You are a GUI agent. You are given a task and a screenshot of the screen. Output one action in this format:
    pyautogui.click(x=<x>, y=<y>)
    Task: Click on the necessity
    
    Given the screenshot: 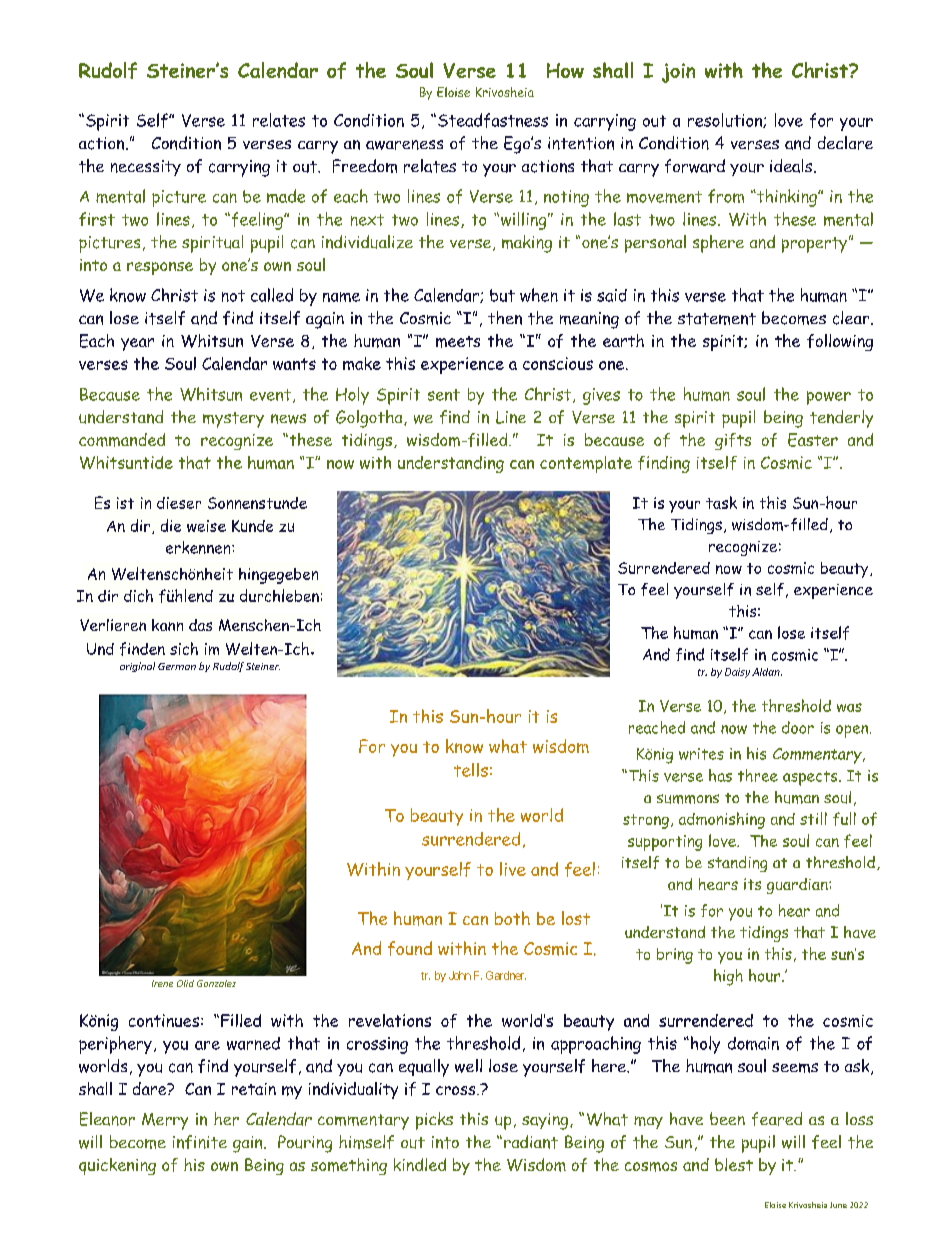 What is the action you would take?
    pyautogui.click(x=146, y=168)
